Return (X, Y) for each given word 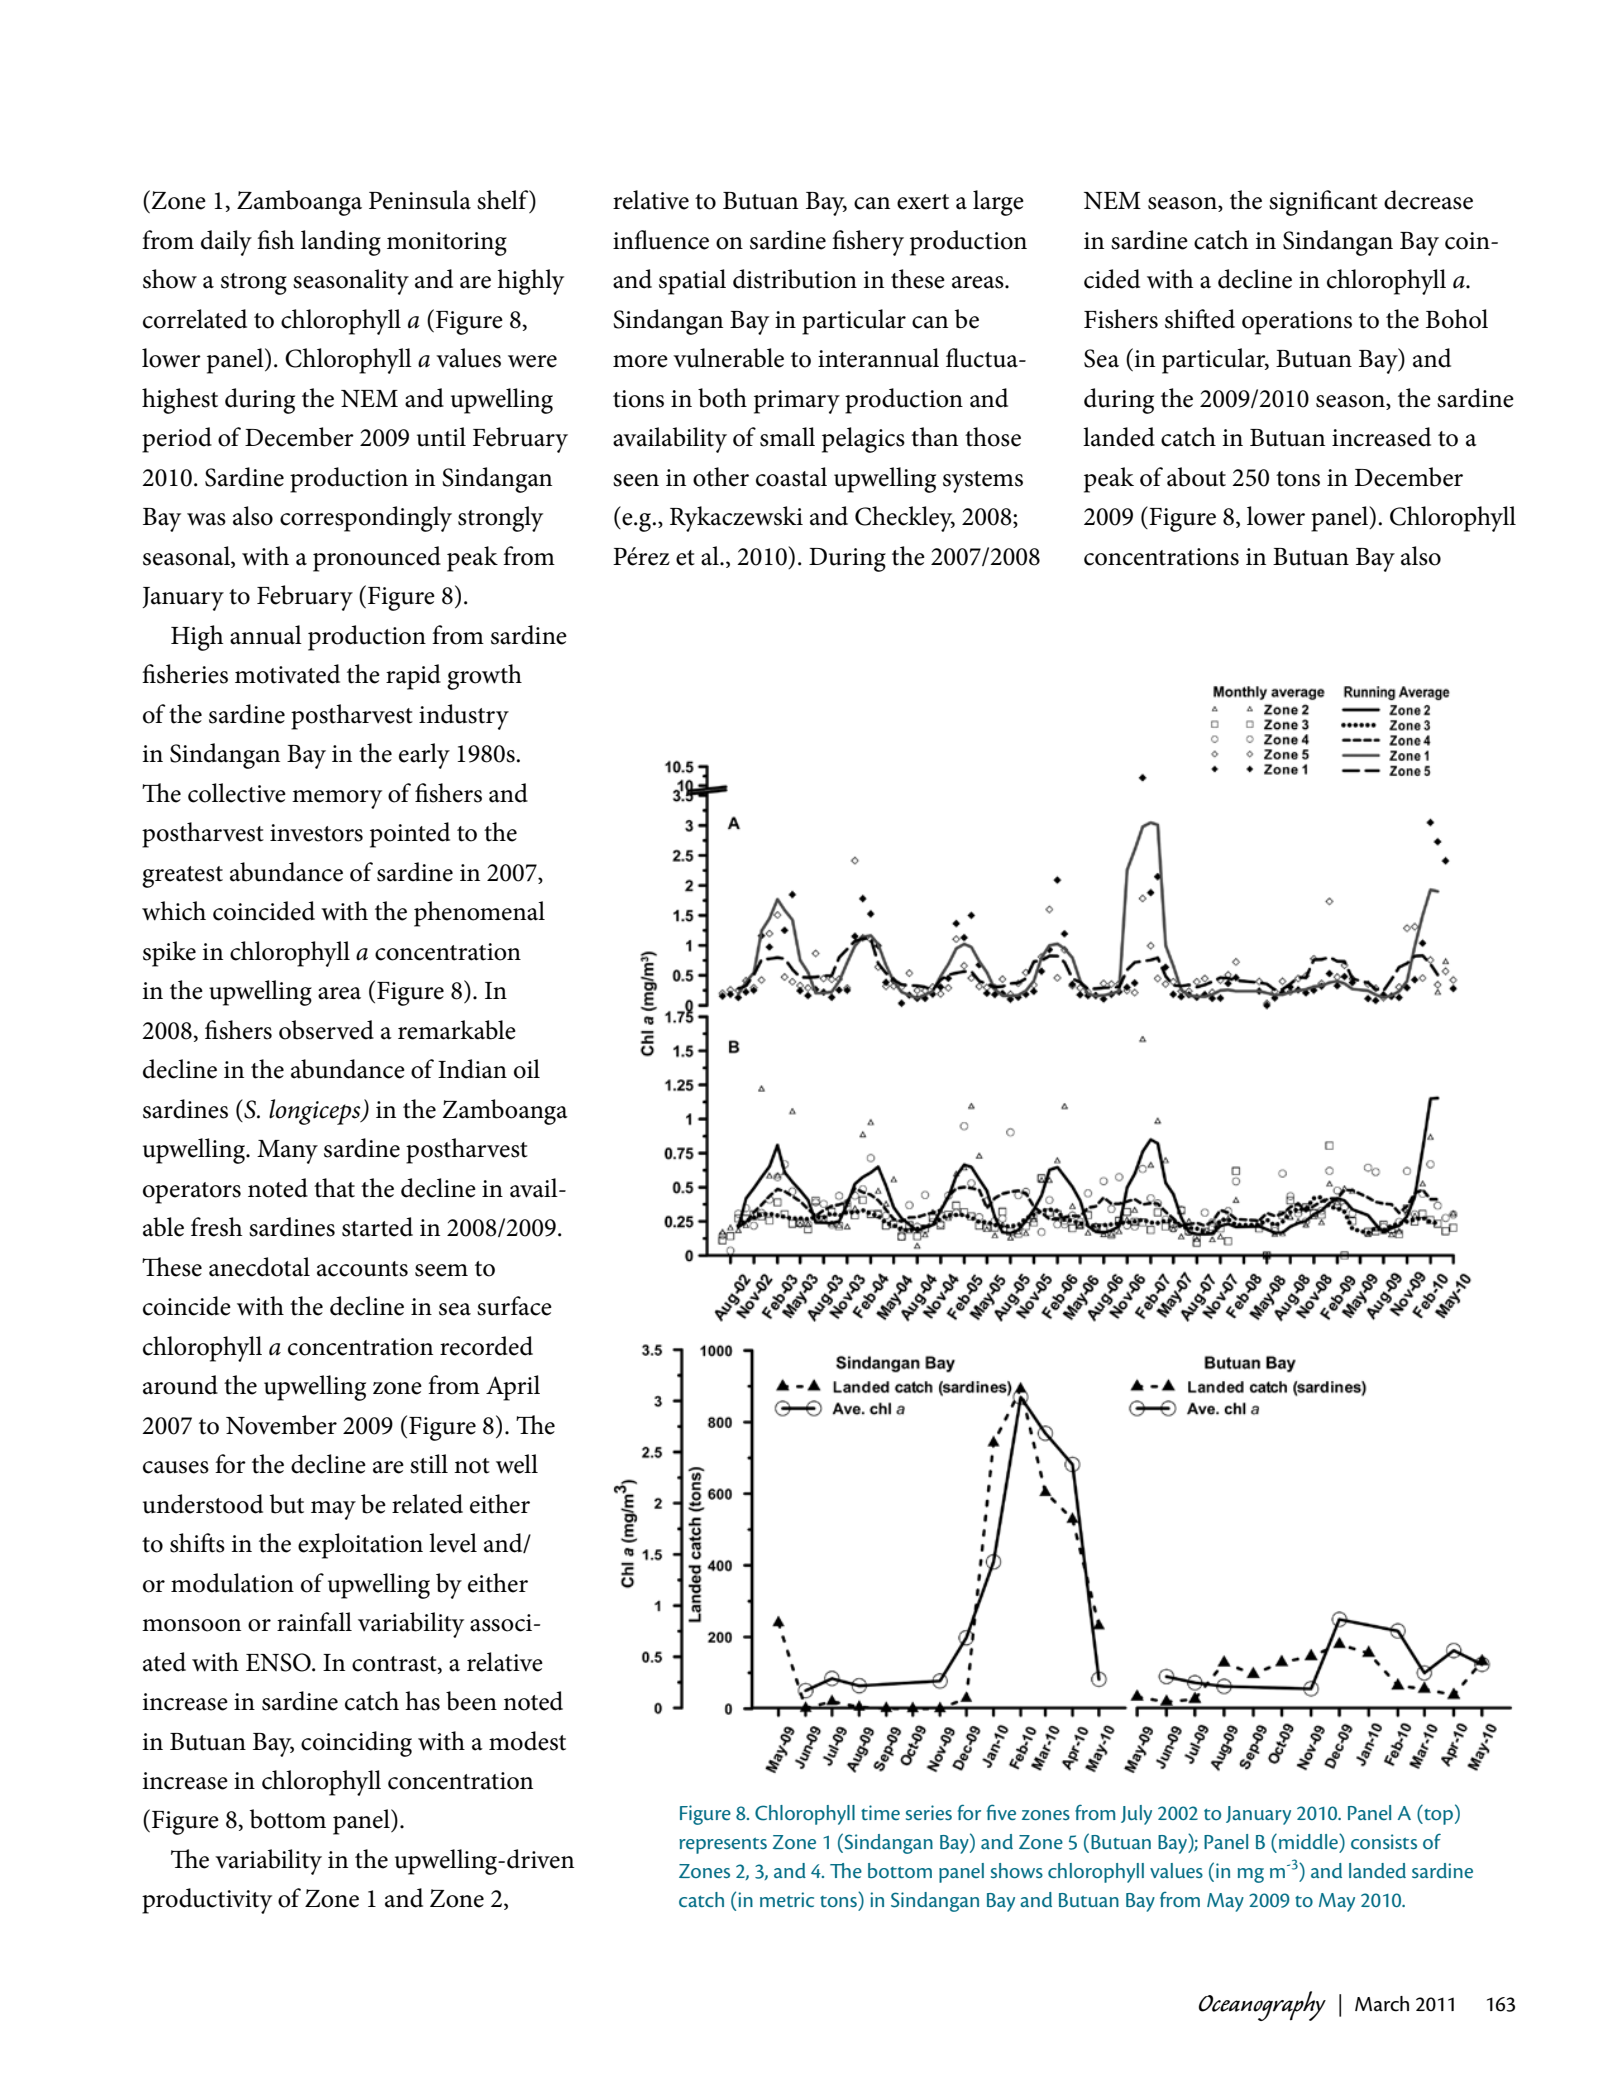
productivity (207, 1901)
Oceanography (1262, 2006)
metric (787, 1899)
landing (341, 243)
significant (1323, 203)
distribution (795, 279)
